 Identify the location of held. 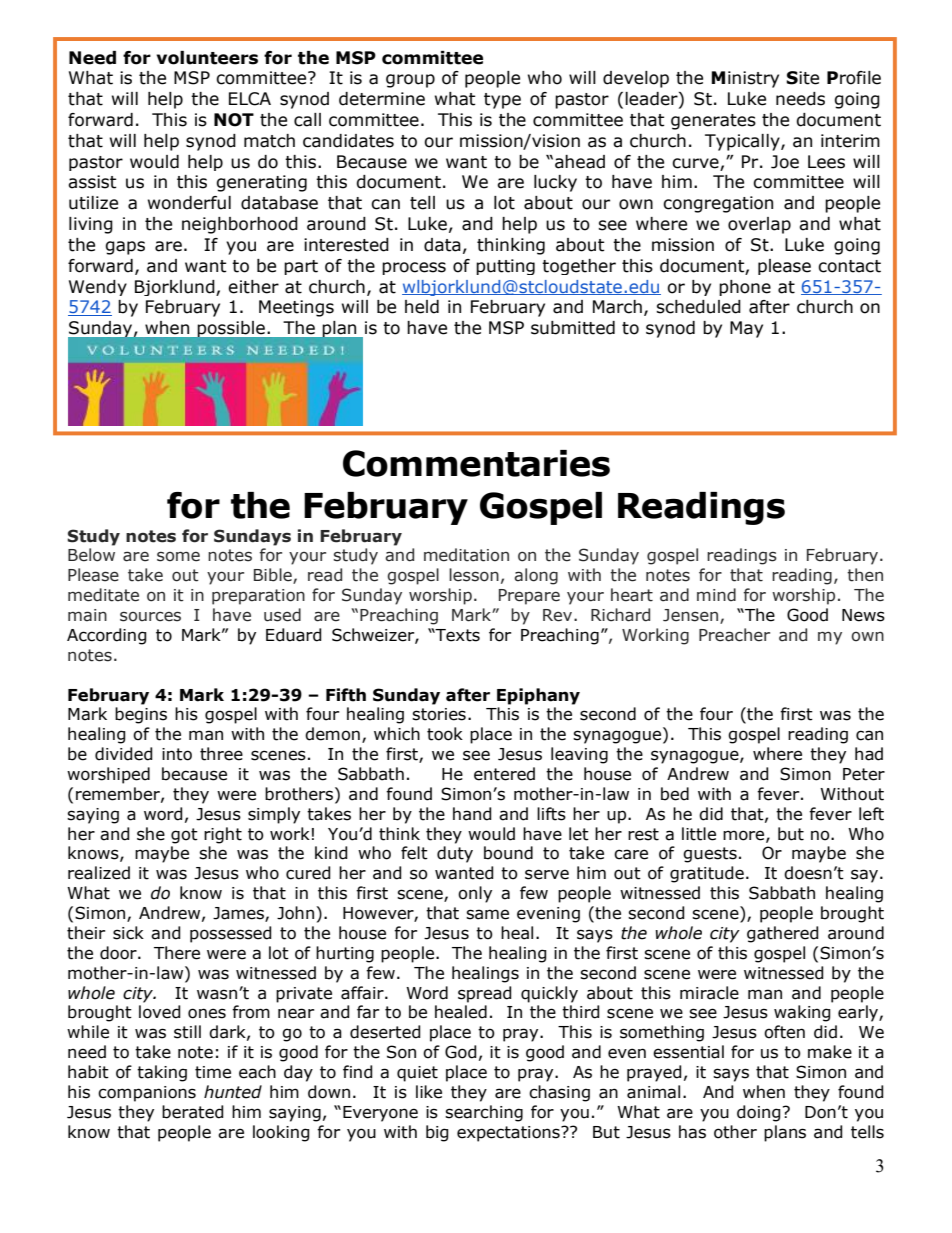
(422, 307).
